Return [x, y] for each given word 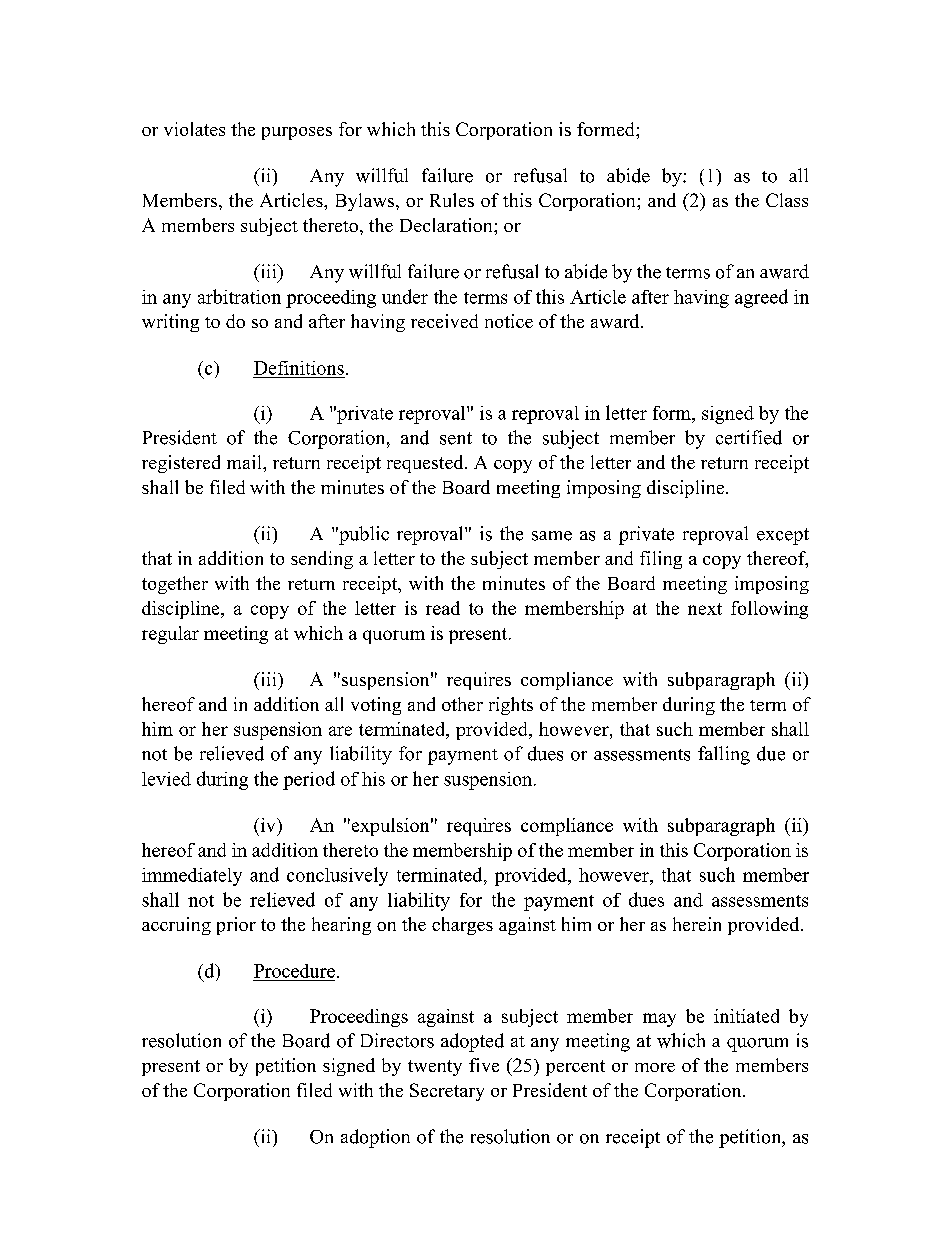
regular [170, 635]
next [705, 609]
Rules [452, 200]
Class [787, 200]
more [655, 1067]
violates [194, 129]
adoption [375, 1138]
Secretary [447, 1092]
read [443, 608]
